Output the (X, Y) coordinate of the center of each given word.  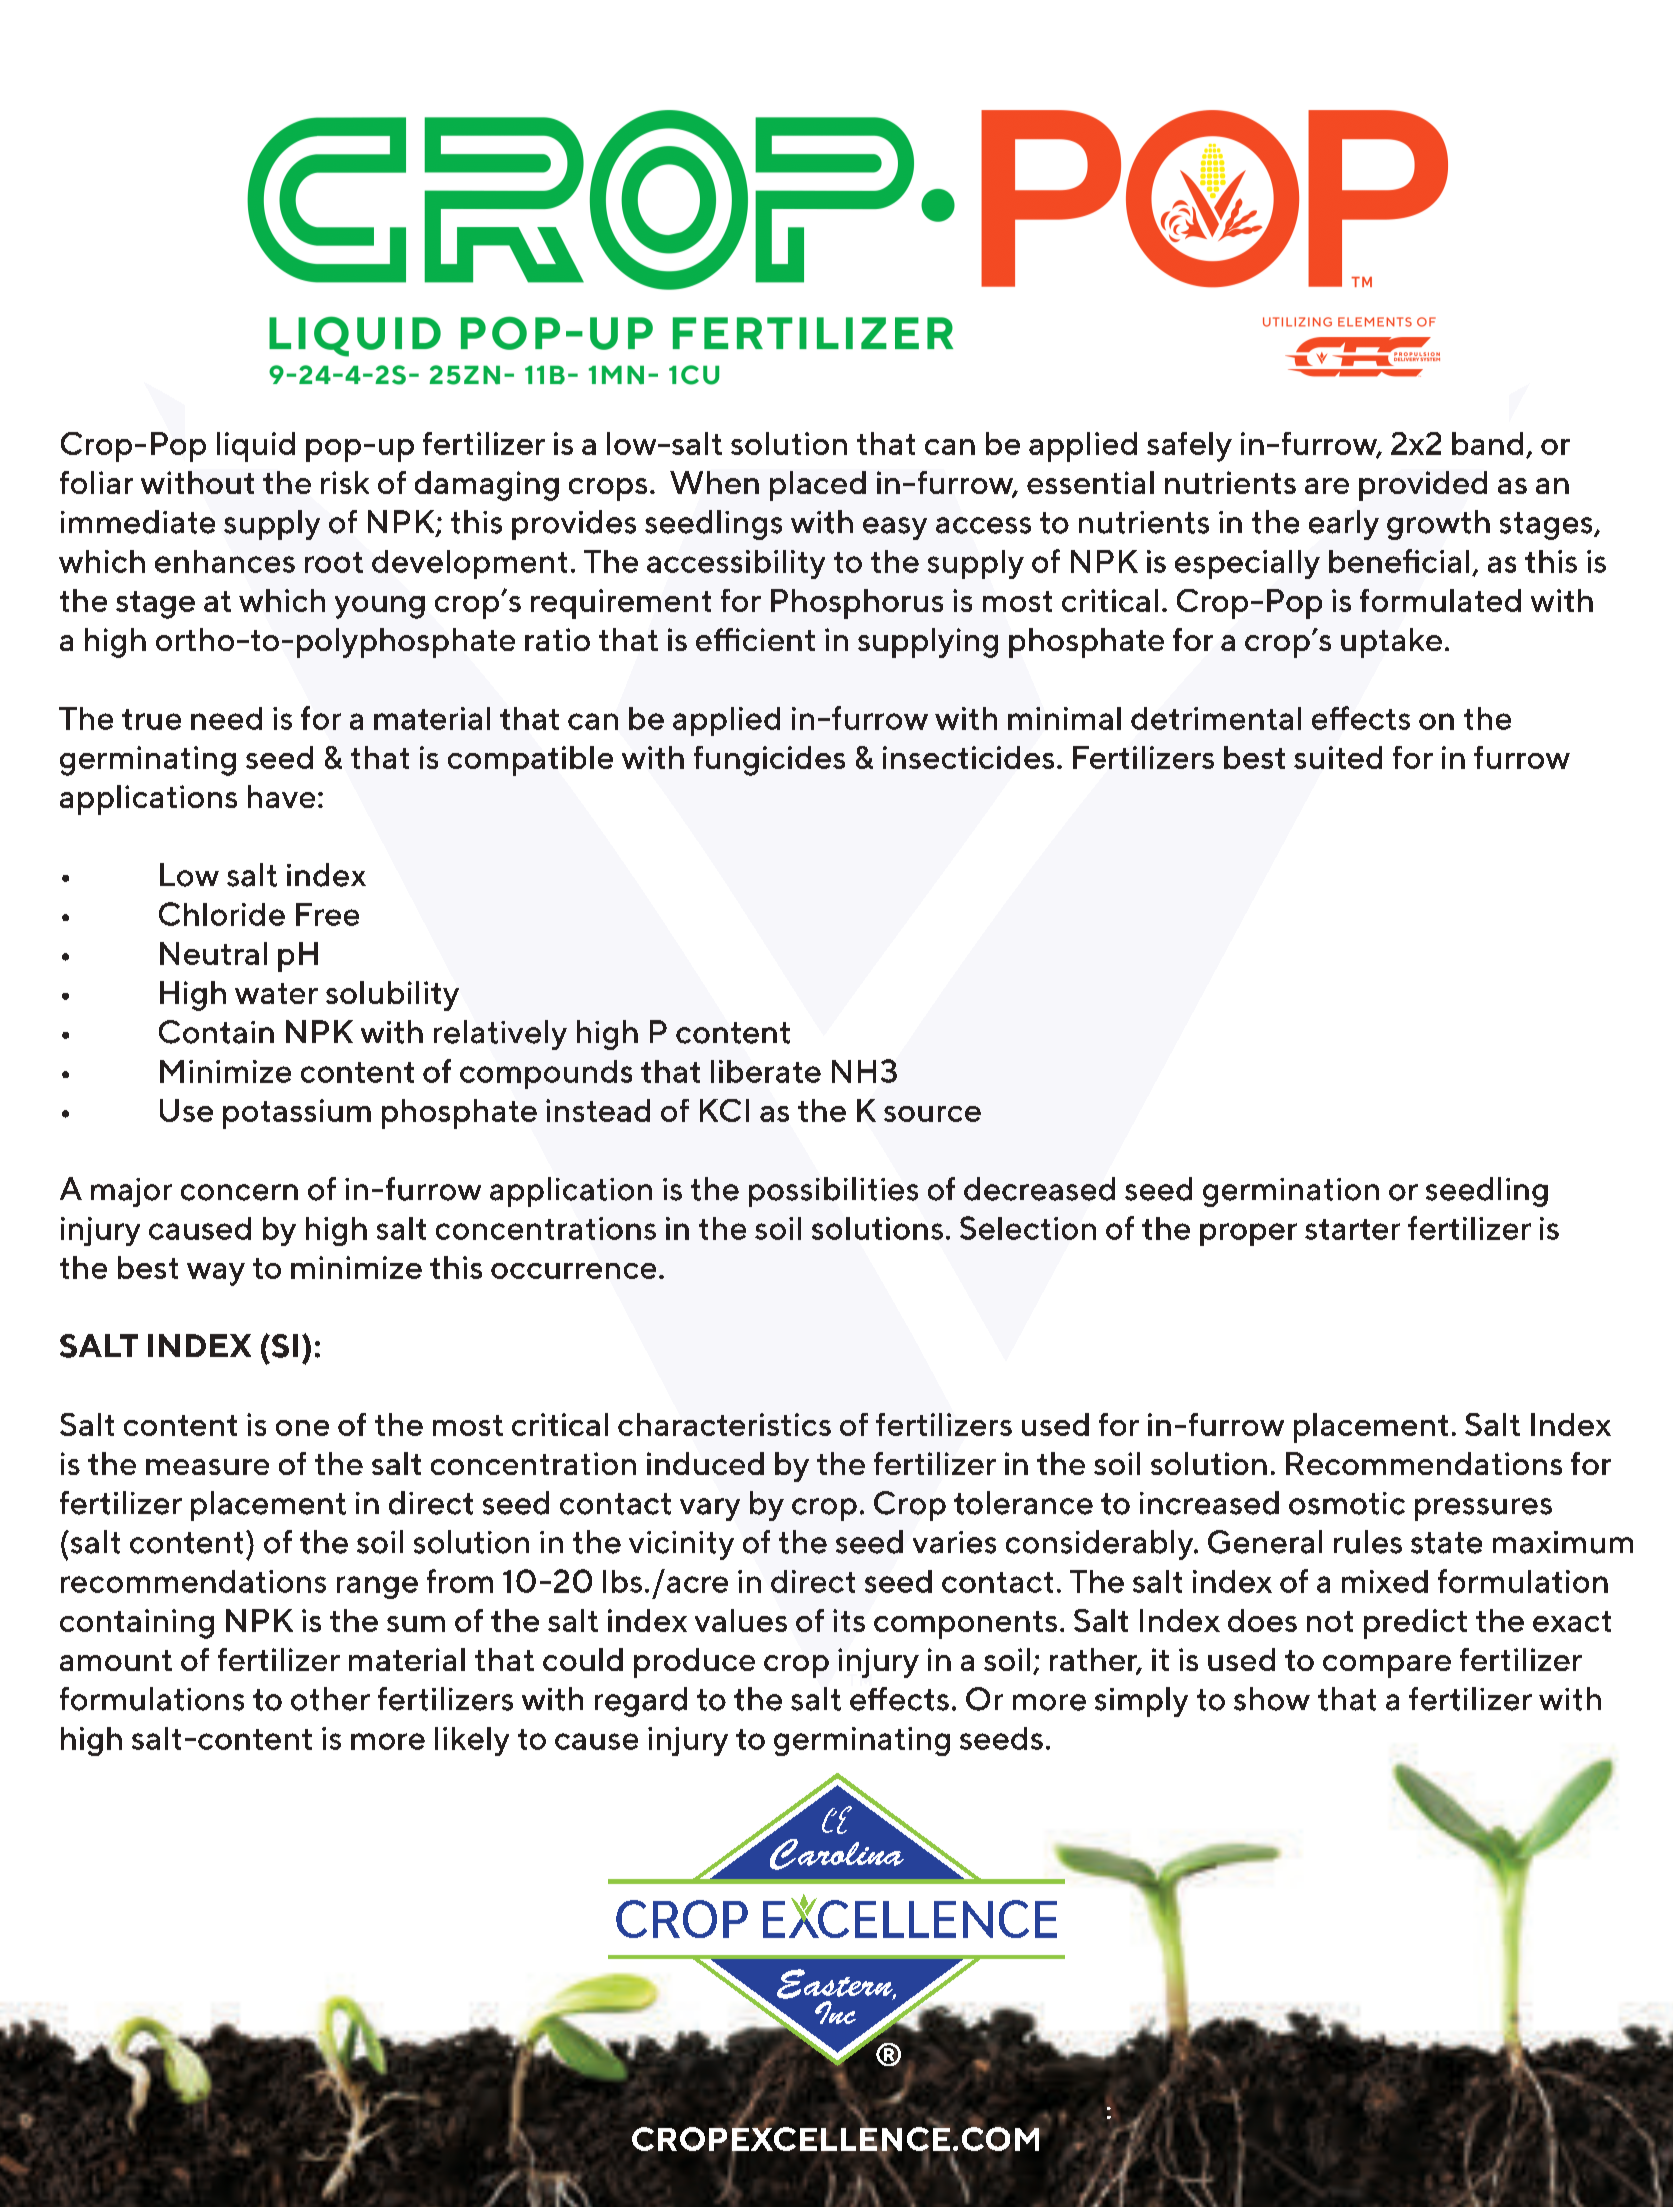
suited (1338, 757)
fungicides (769, 761)
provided (1423, 486)
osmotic (1347, 1503)
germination (1291, 1192)
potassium (297, 1114)
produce (694, 1663)
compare (1387, 1666)
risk (345, 482)
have (281, 796)
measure (207, 1467)
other (330, 1699)
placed (818, 486)
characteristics (724, 1424)
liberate (766, 1071)
